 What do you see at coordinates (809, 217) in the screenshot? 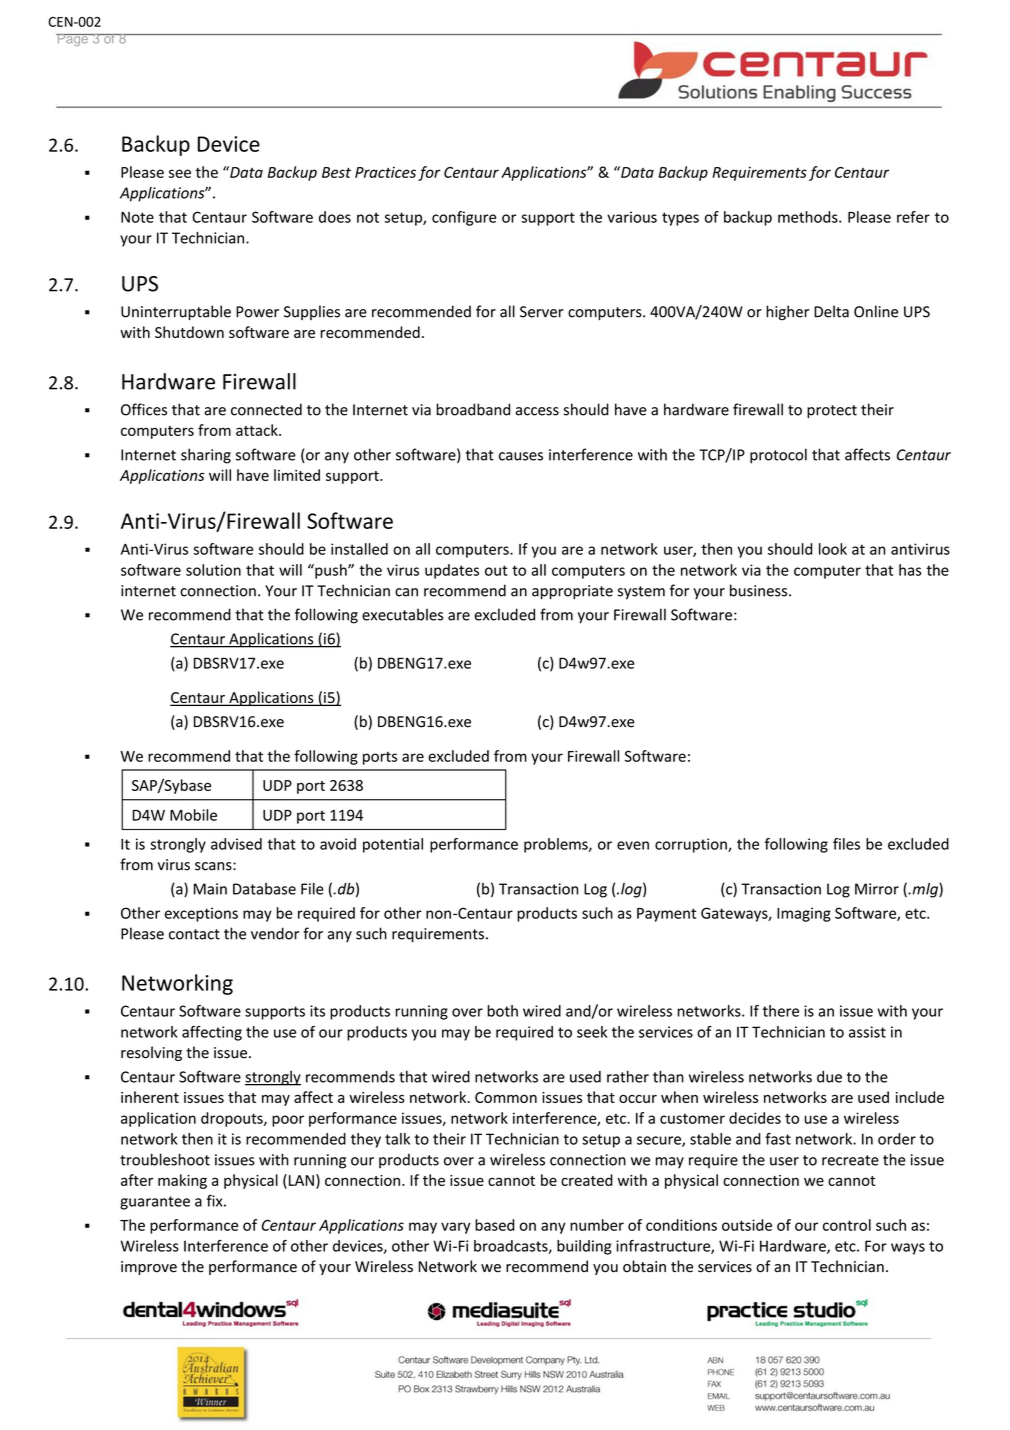
I see `methods` at bounding box center [809, 217].
